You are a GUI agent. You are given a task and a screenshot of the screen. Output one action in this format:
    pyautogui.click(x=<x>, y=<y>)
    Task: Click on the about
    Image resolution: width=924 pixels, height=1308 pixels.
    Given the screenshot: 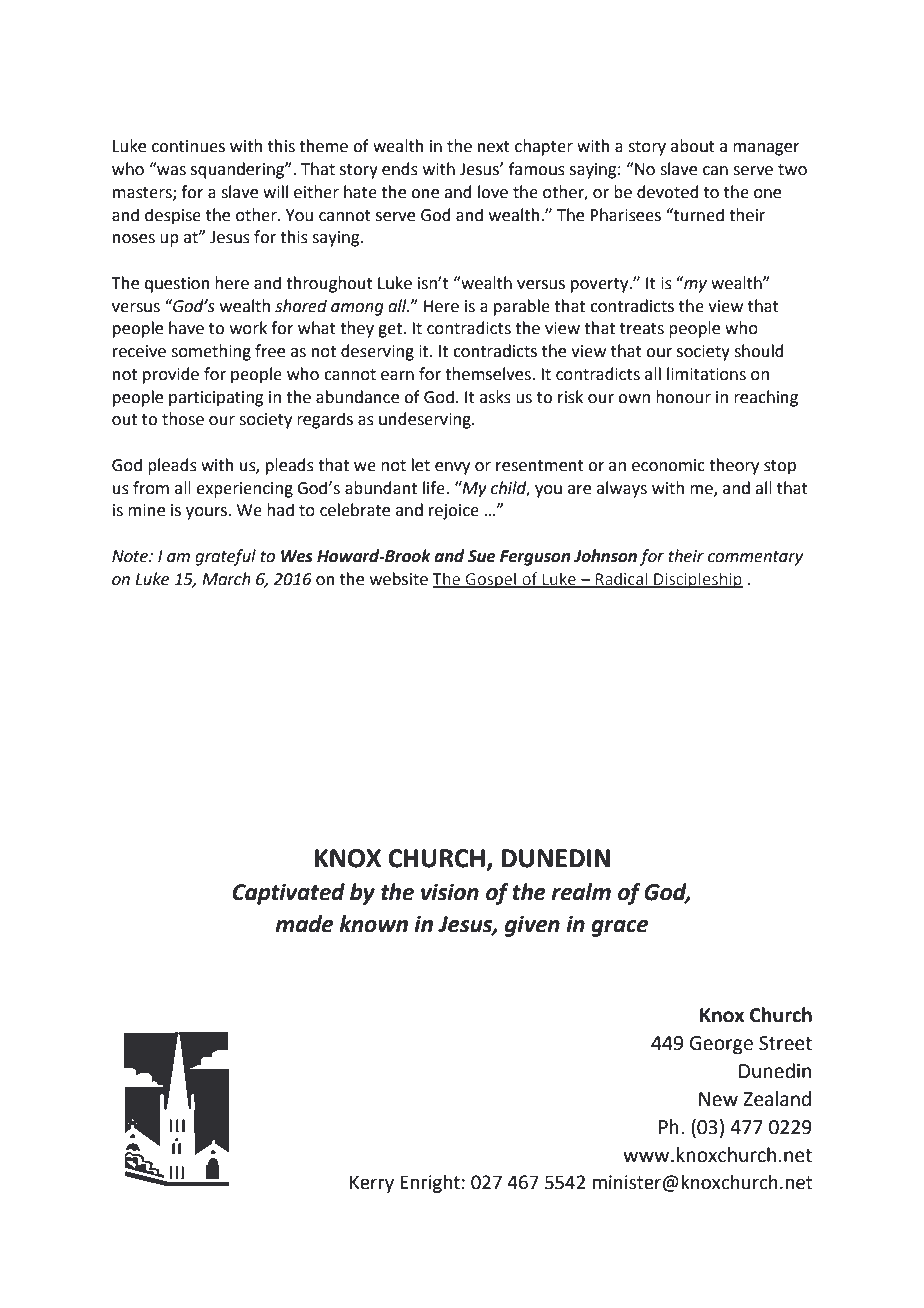 What is the action you would take?
    pyautogui.click(x=693, y=146)
